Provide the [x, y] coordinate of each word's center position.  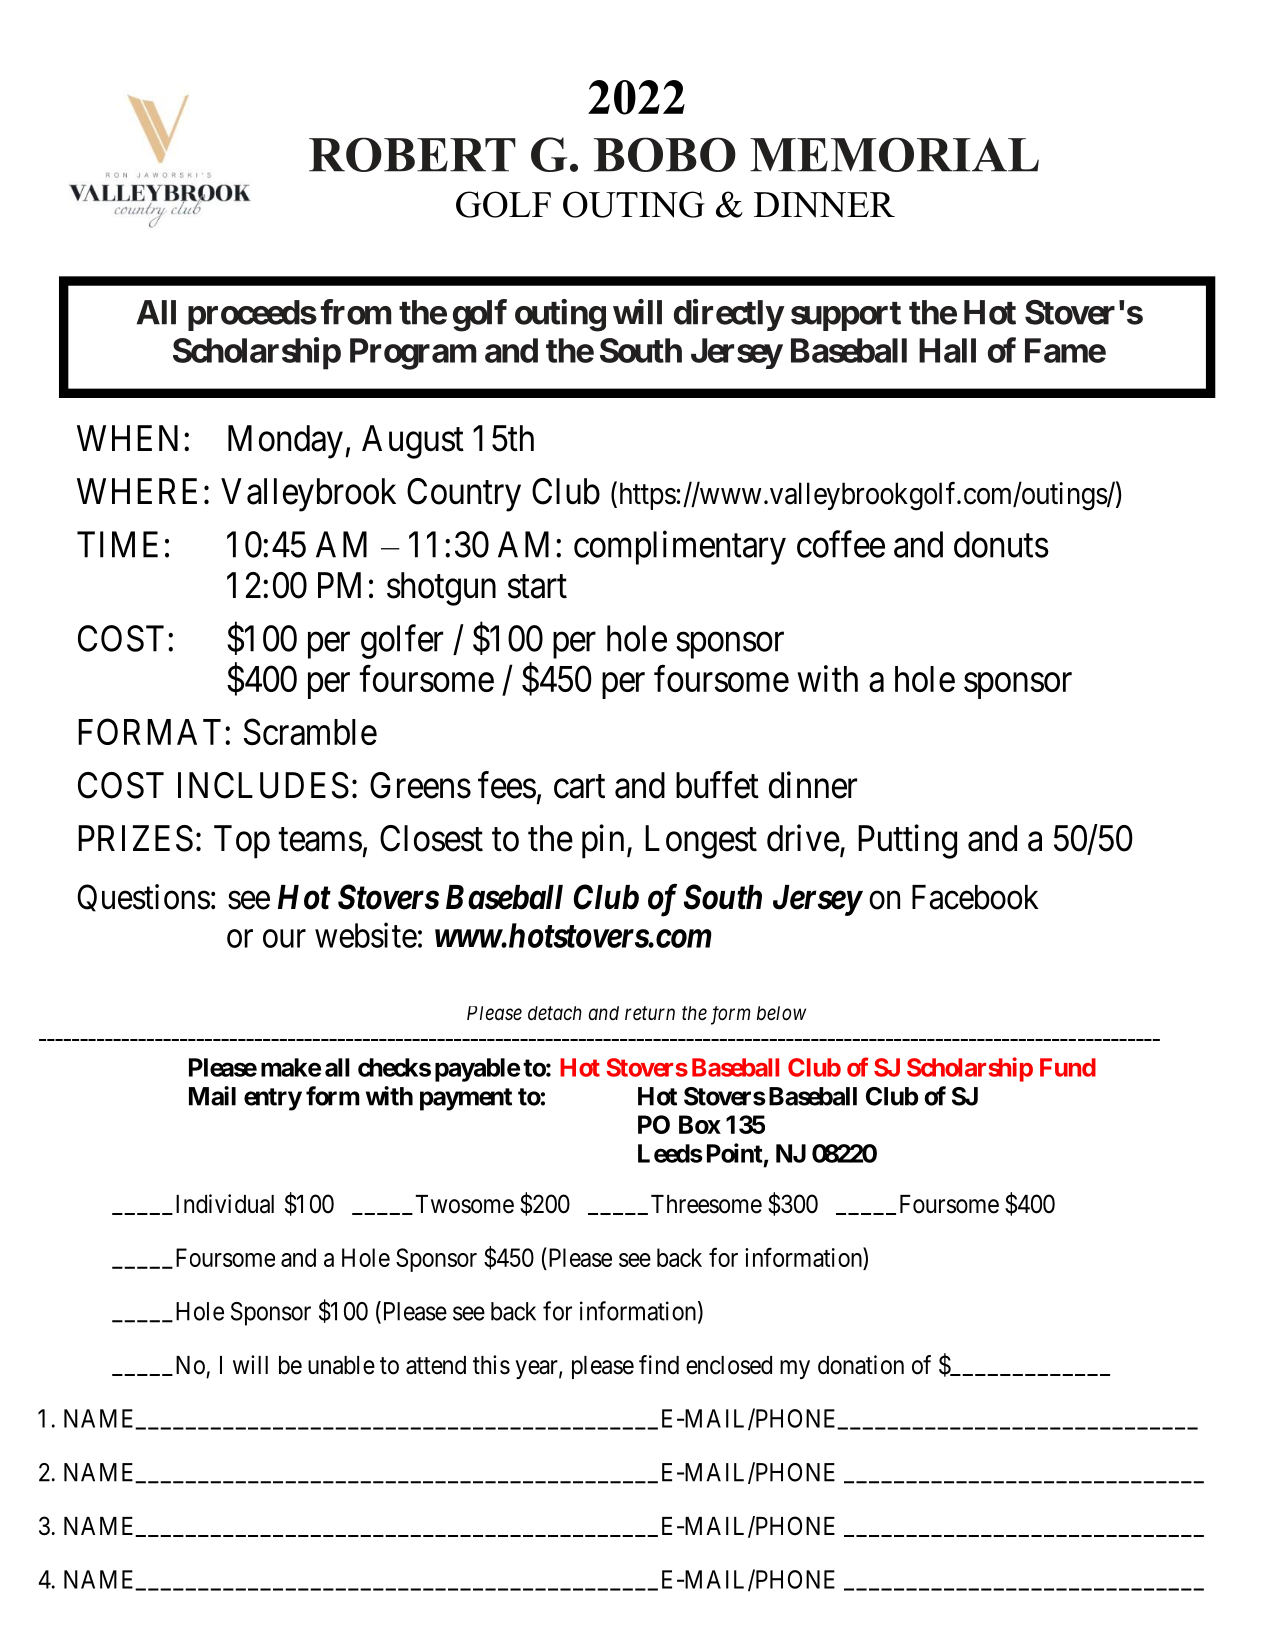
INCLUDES [263, 785]
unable [341, 1365]
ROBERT [412, 154]
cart [579, 787]
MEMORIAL [894, 154]
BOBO [665, 154]
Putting [907, 841]
